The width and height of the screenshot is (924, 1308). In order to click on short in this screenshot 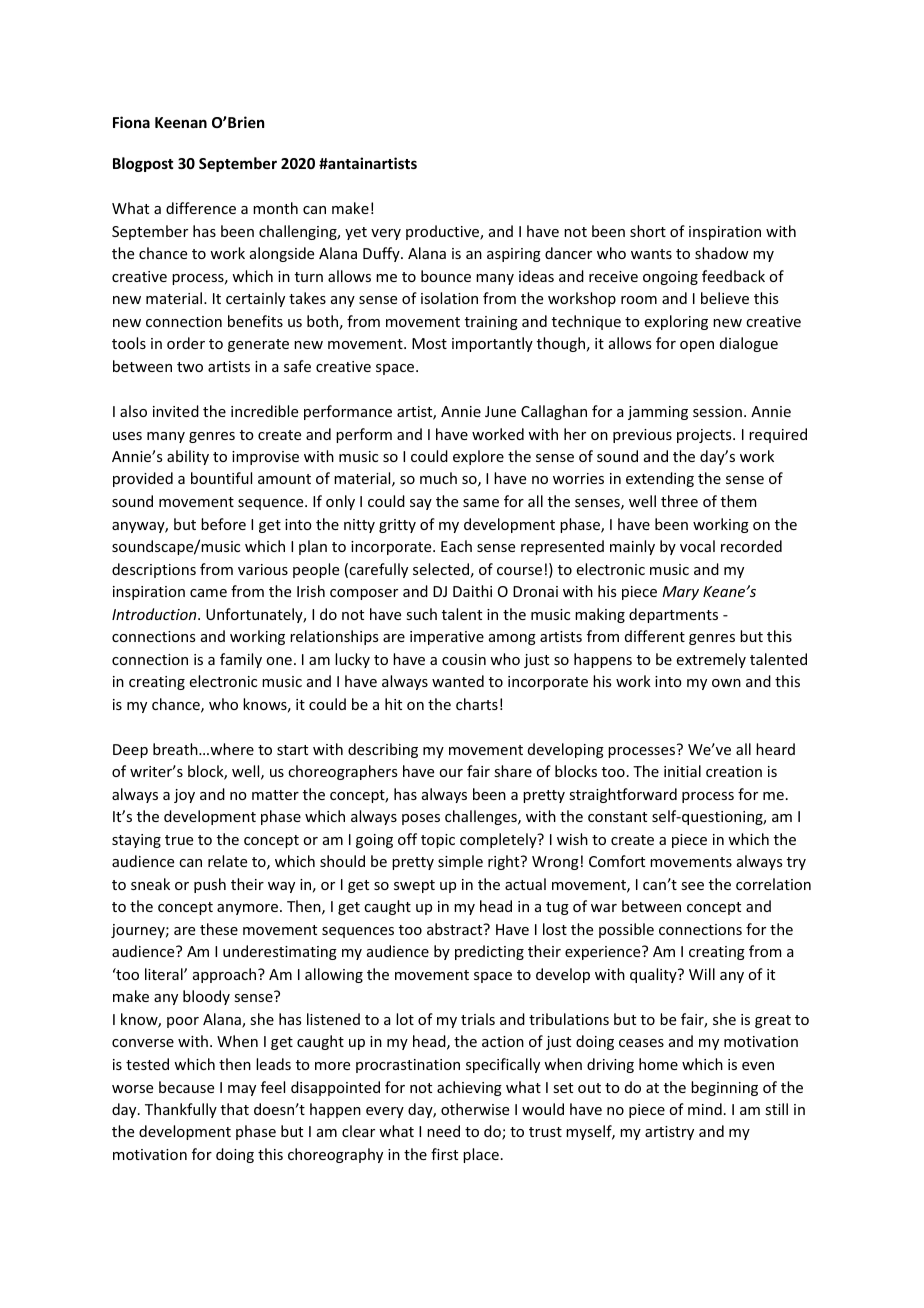, I will do `click(648, 231)`.
